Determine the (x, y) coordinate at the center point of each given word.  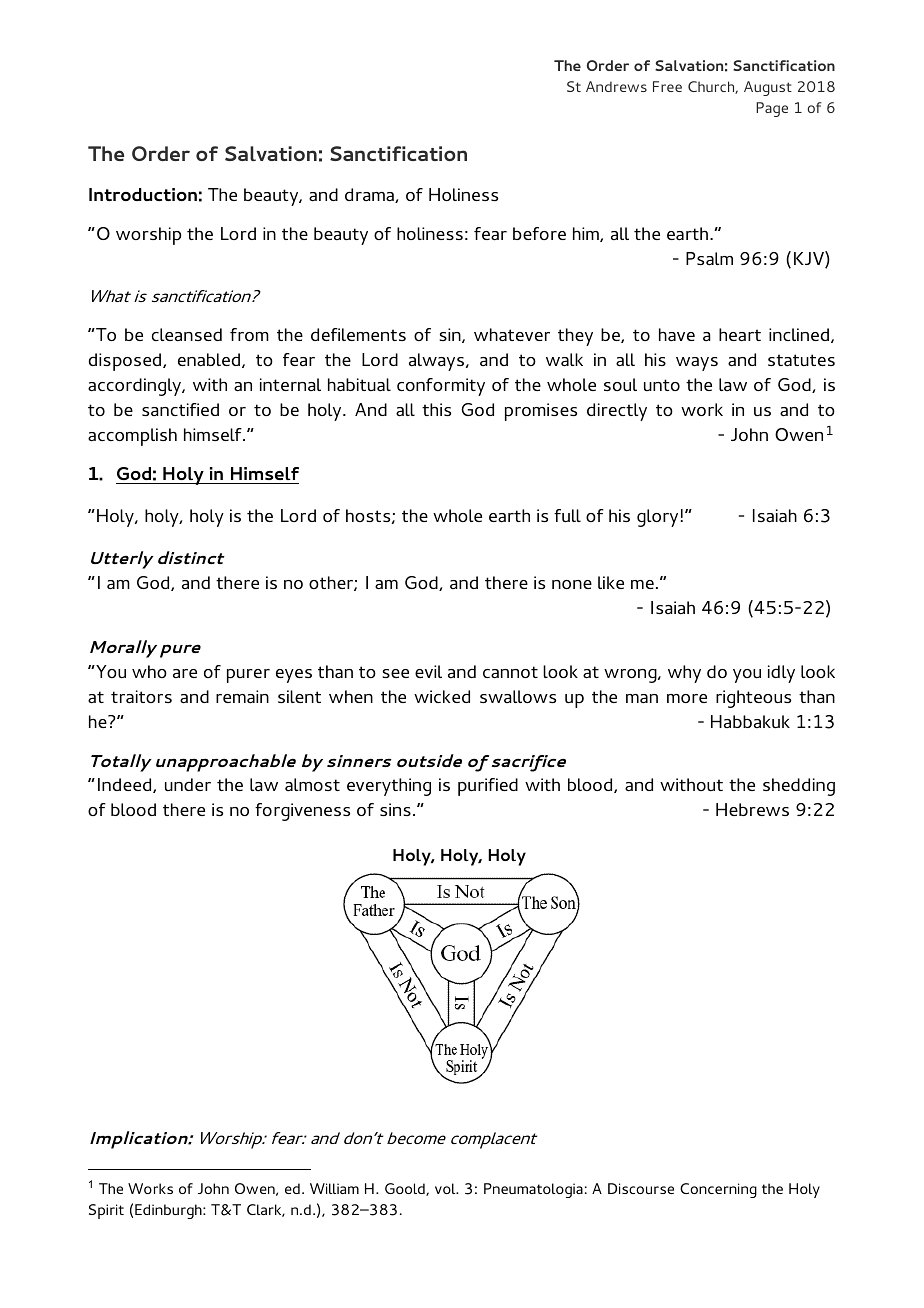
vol (446, 1188)
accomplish (132, 437)
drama (370, 195)
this (436, 409)
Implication (140, 1140)
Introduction (143, 194)
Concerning (718, 1190)
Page (772, 109)
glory (659, 518)
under (188, 784)
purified (488, 787)
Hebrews (752, 809)
